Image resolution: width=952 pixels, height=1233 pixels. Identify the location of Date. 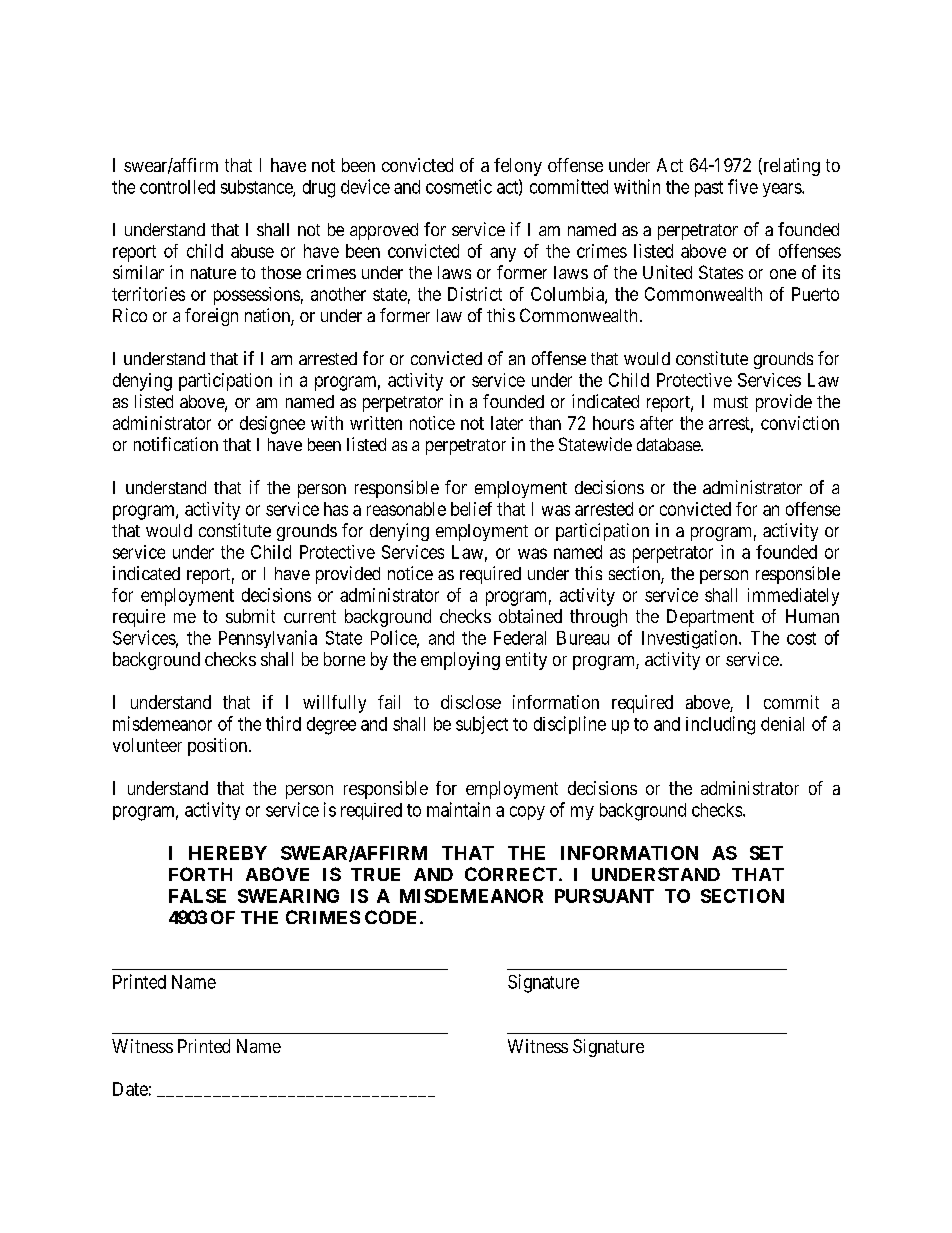
(130, 1089).
